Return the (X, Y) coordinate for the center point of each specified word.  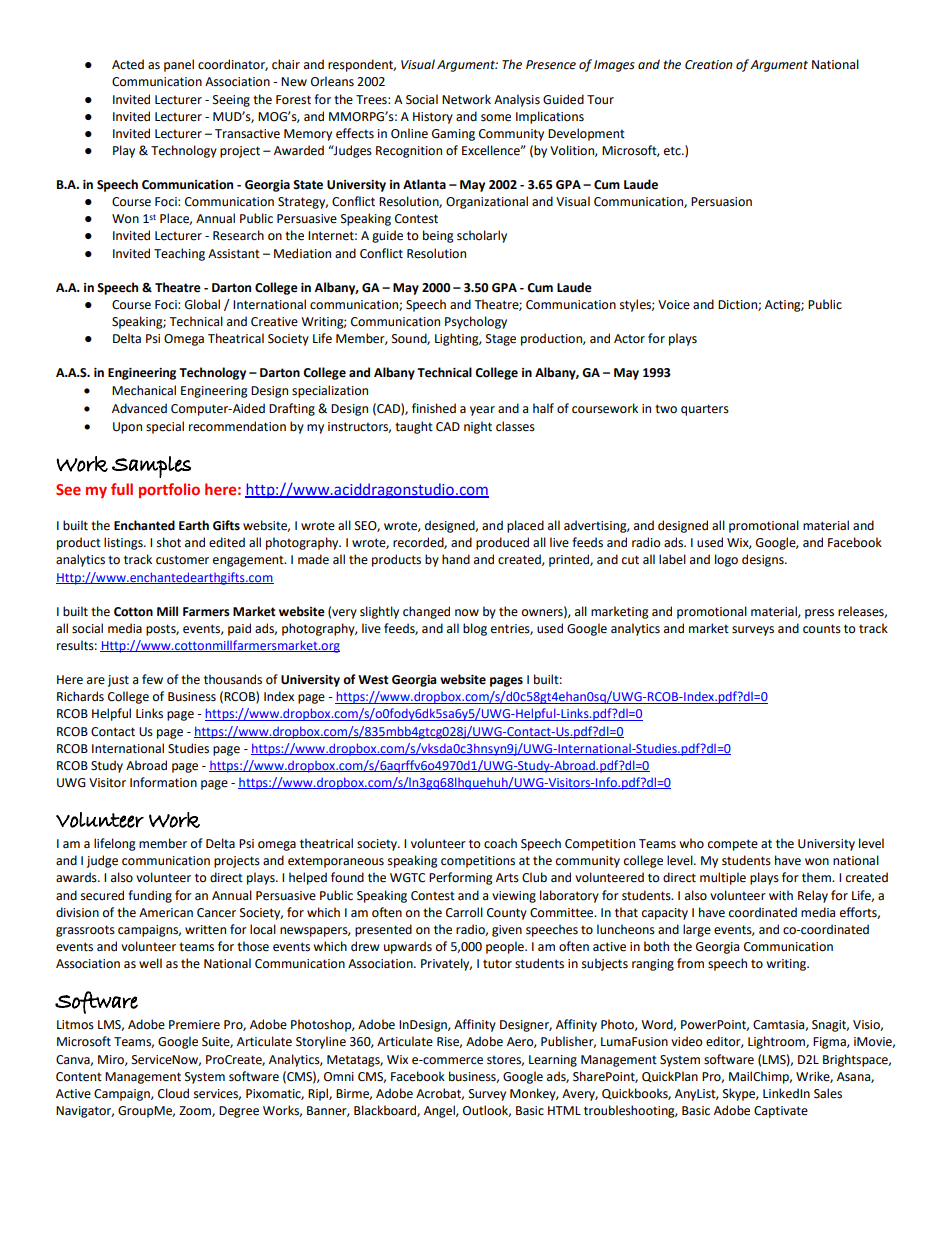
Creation (708, 65)
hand (456, 559)
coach (500, 843)
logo (726, 560)
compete (733, 845)
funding (150, 896)
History (433, 118)
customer (182, 560)
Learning (553, 1061)
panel (179, 65)
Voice (674, 305)
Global (202, 304)
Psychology (476, 322)
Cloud (173, 1093)
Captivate (781, 1112)
